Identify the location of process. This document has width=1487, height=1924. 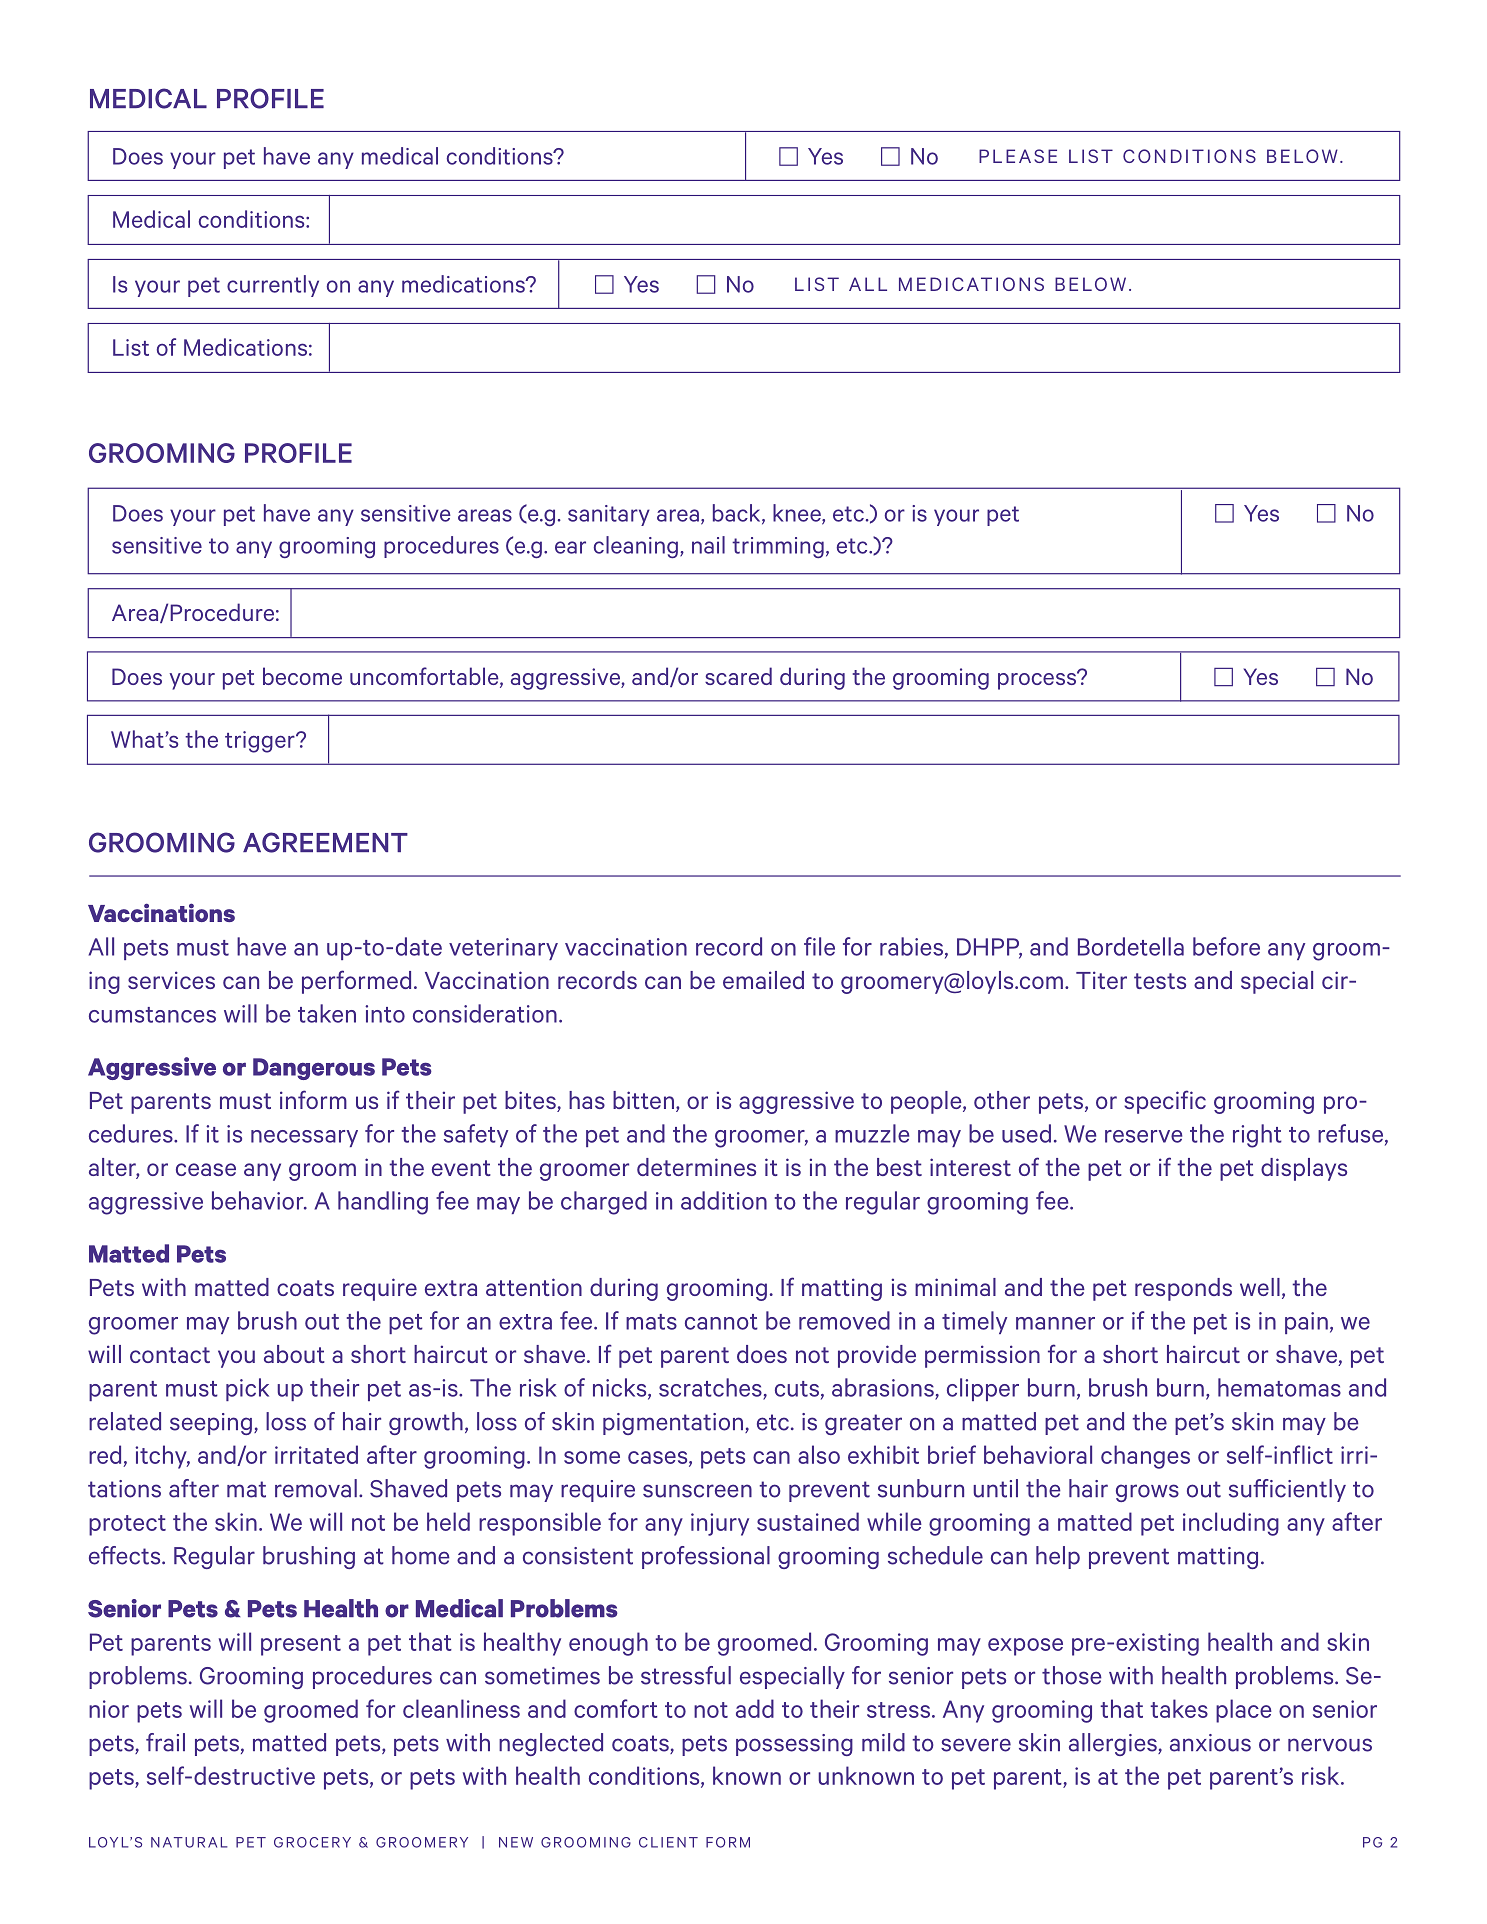
(1038, 680).
